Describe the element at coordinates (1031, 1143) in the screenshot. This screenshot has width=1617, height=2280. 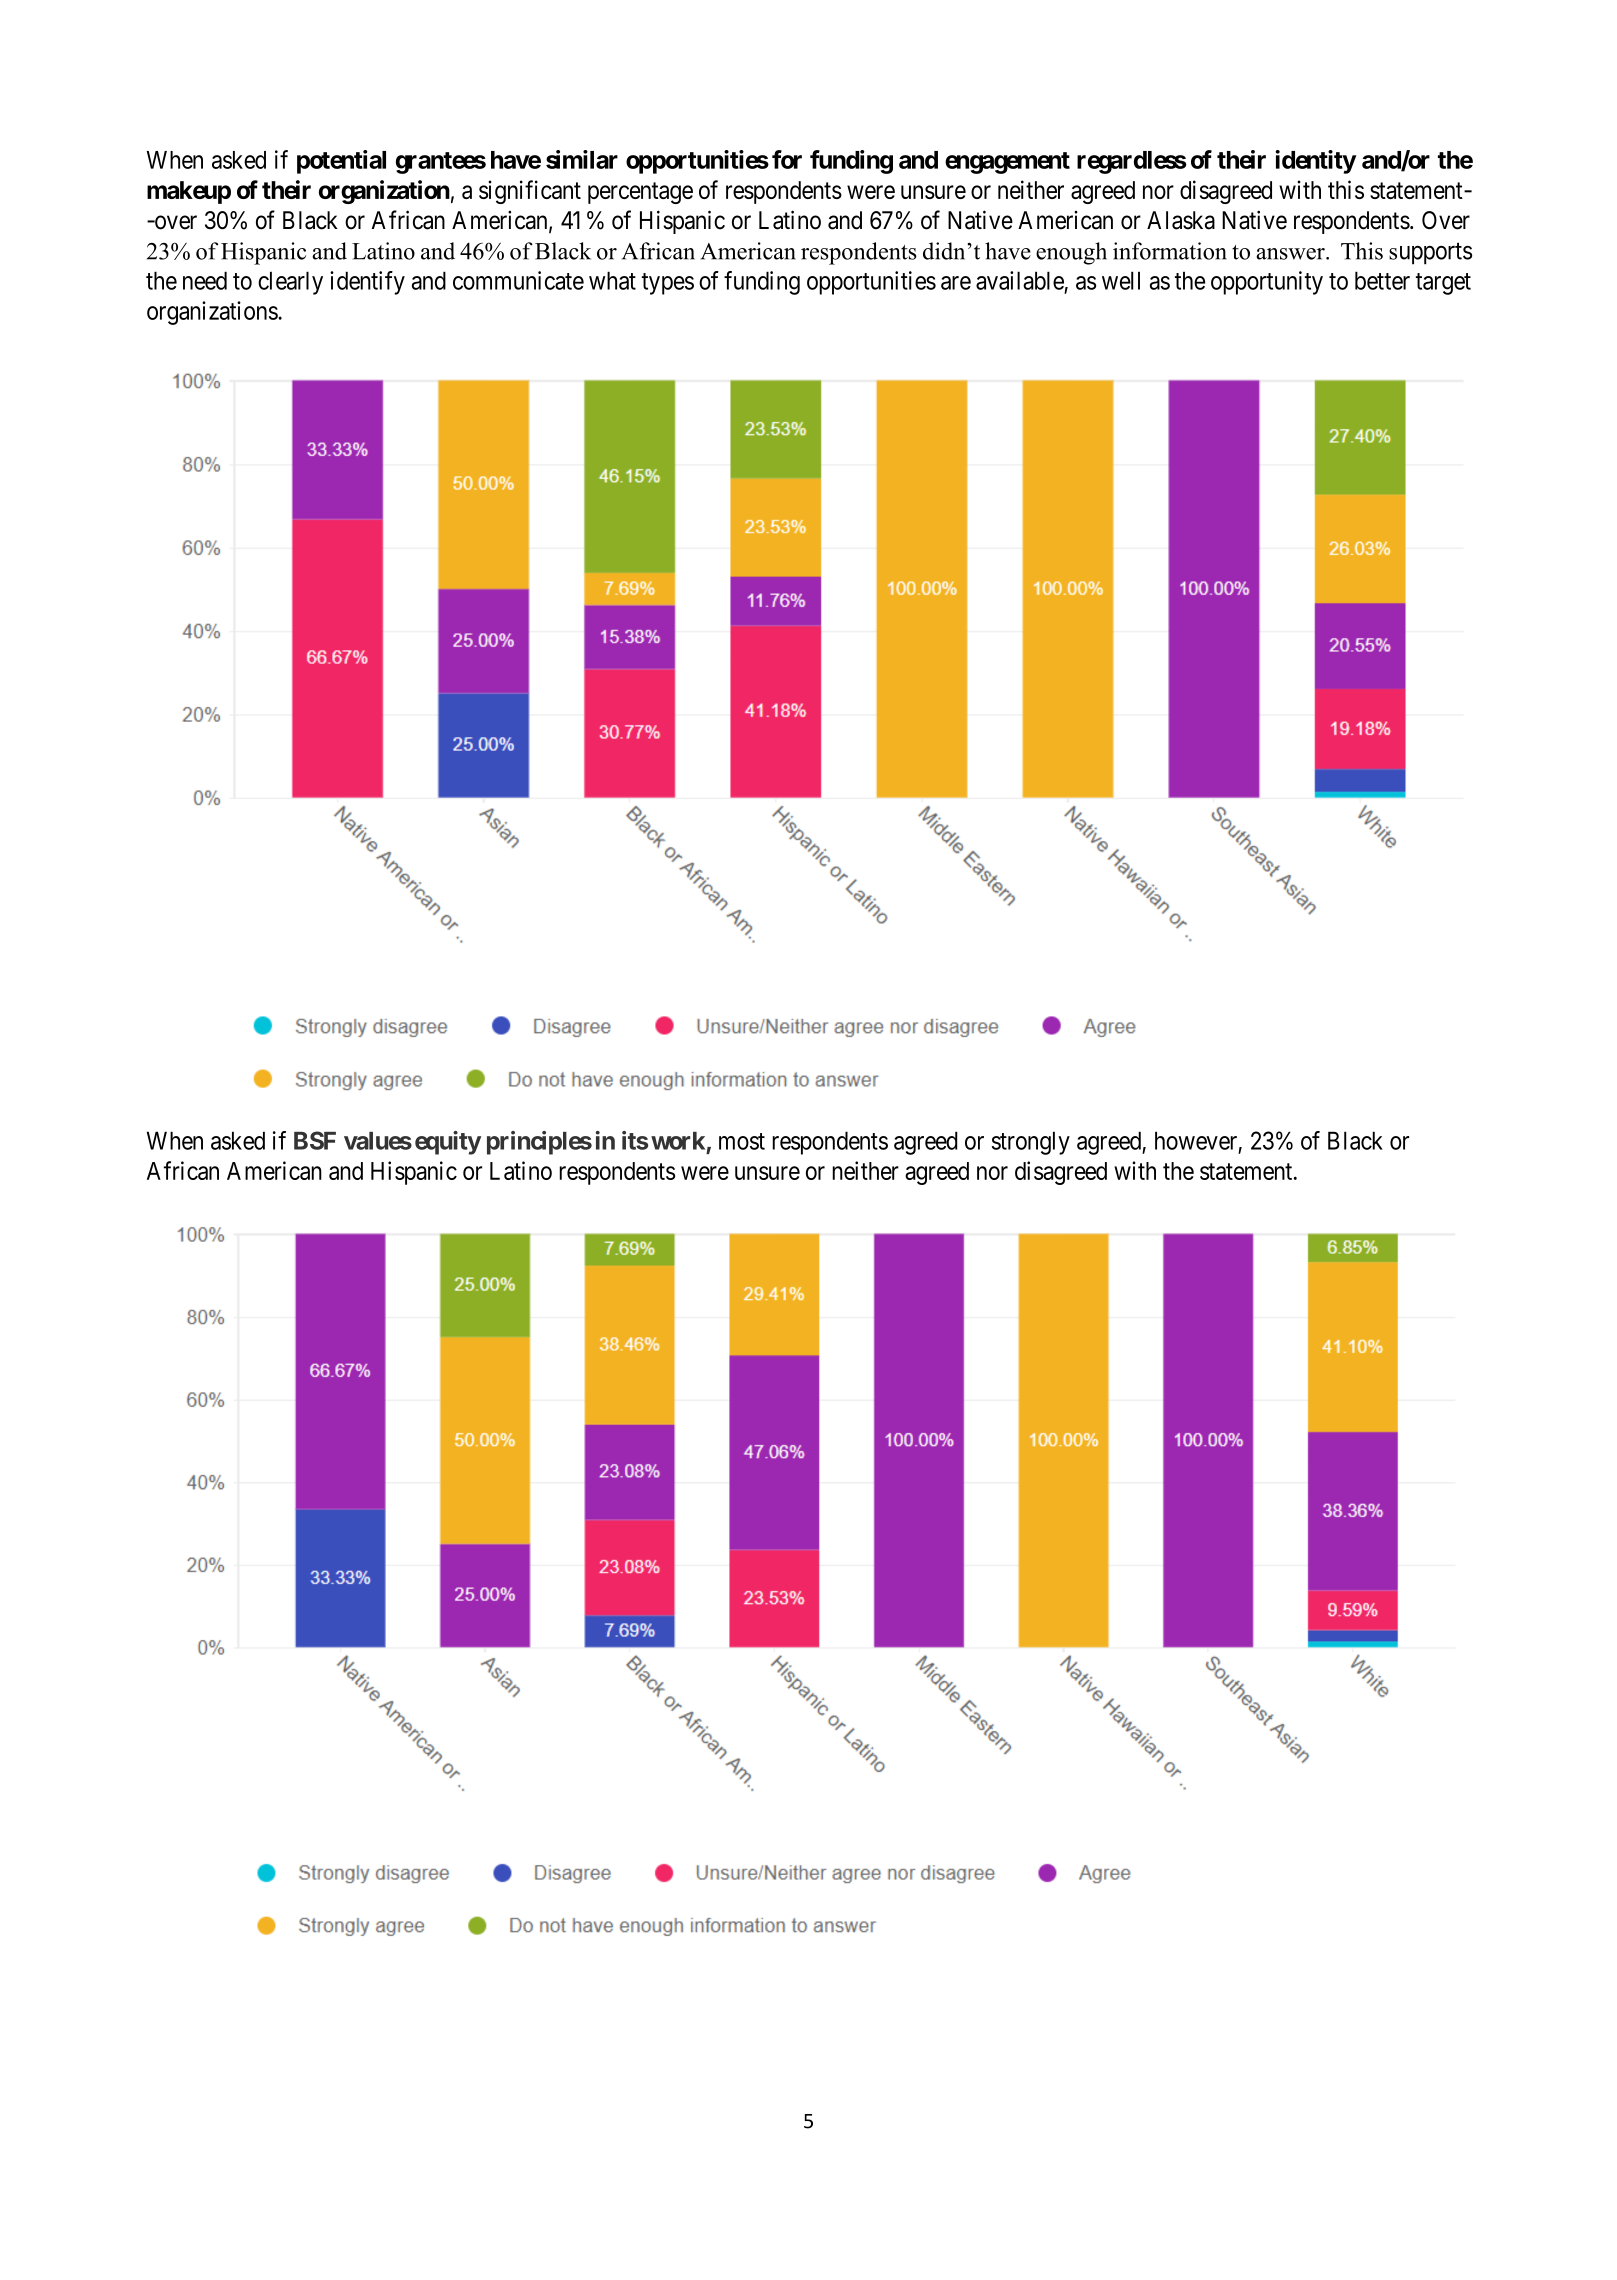
I see `strongly` at that location.
